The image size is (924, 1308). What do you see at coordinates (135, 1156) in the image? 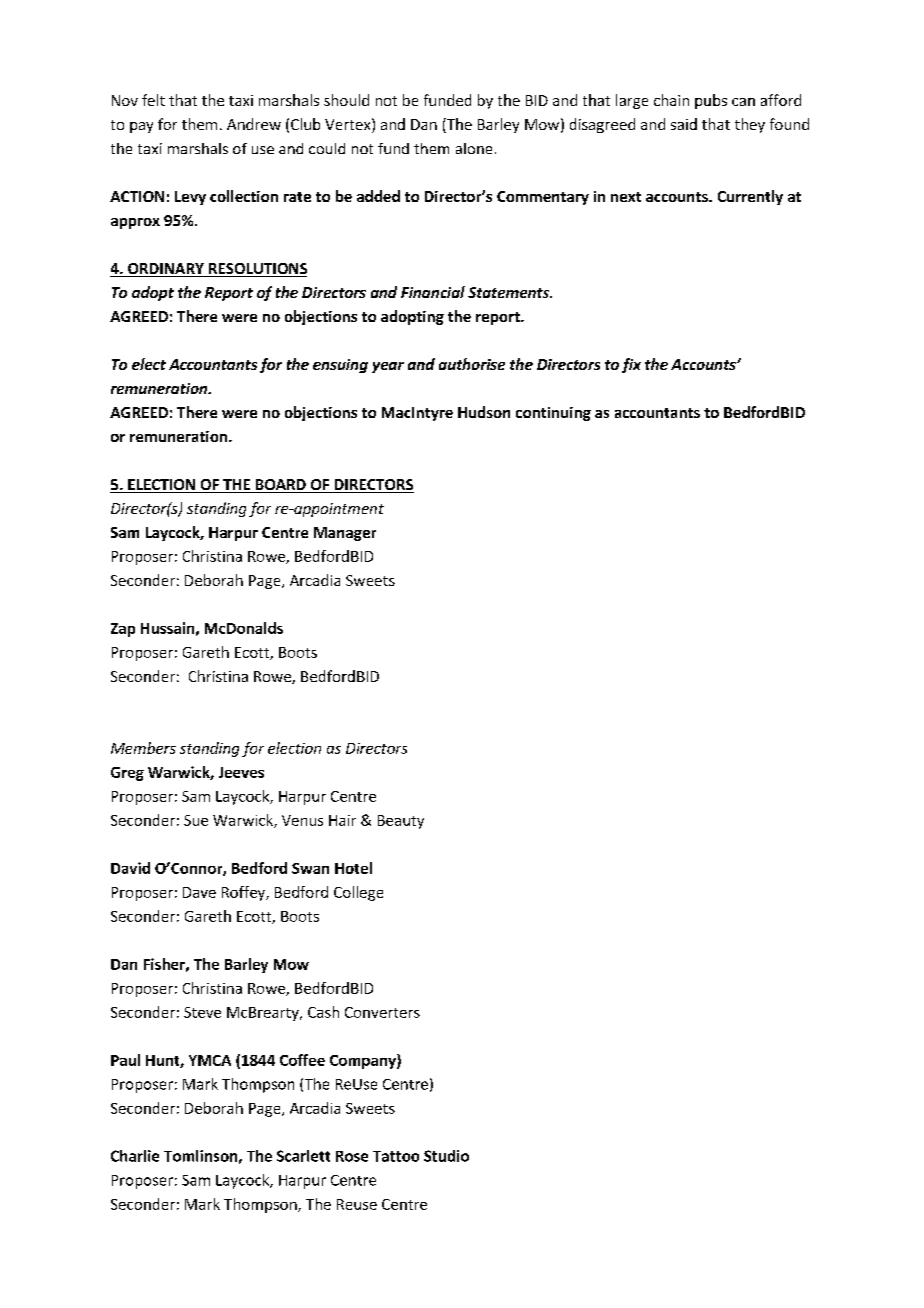
I see `Charlie` at bounding box center [135, 1156].
